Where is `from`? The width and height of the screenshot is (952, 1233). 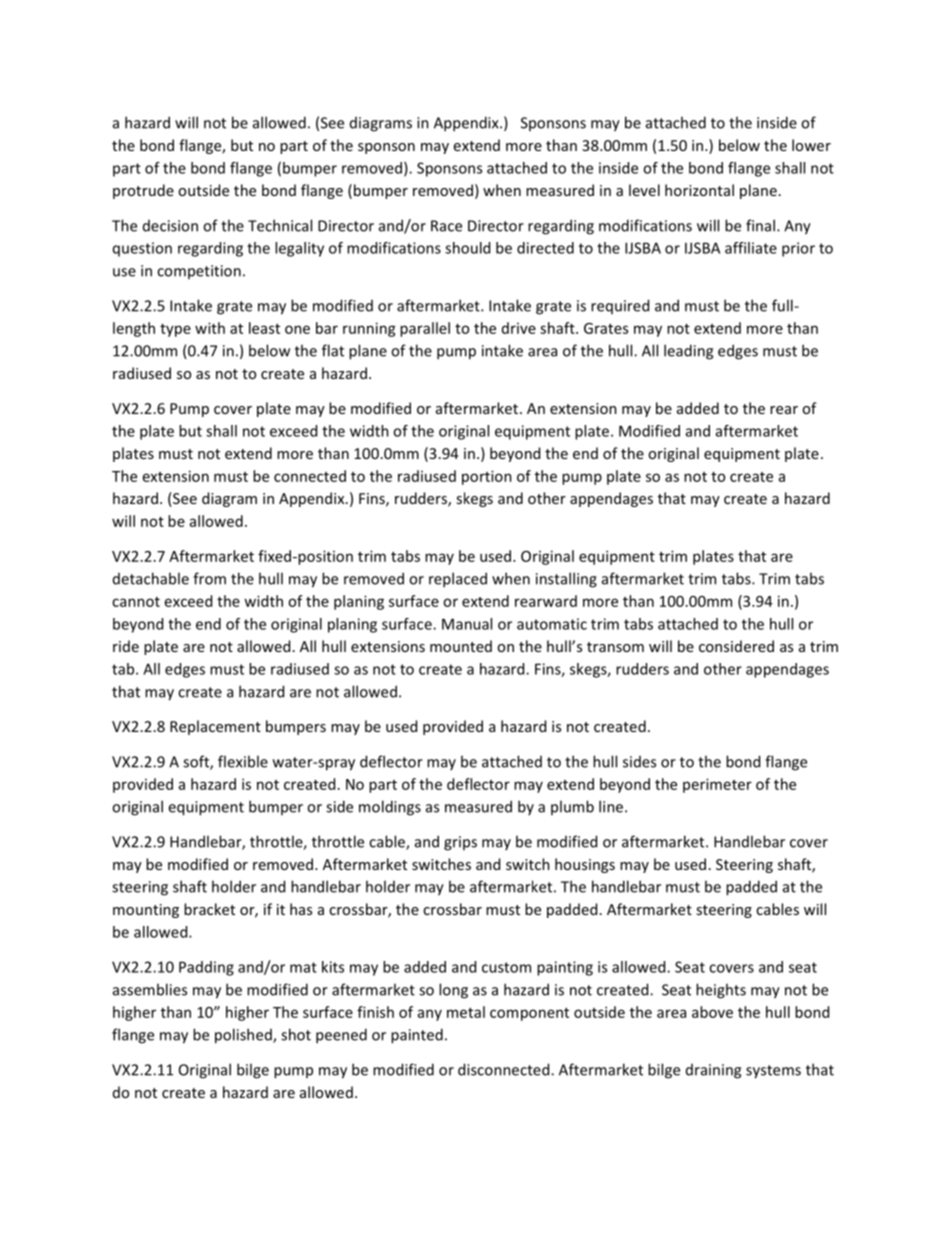 from is located at coordinates (209, 578).
